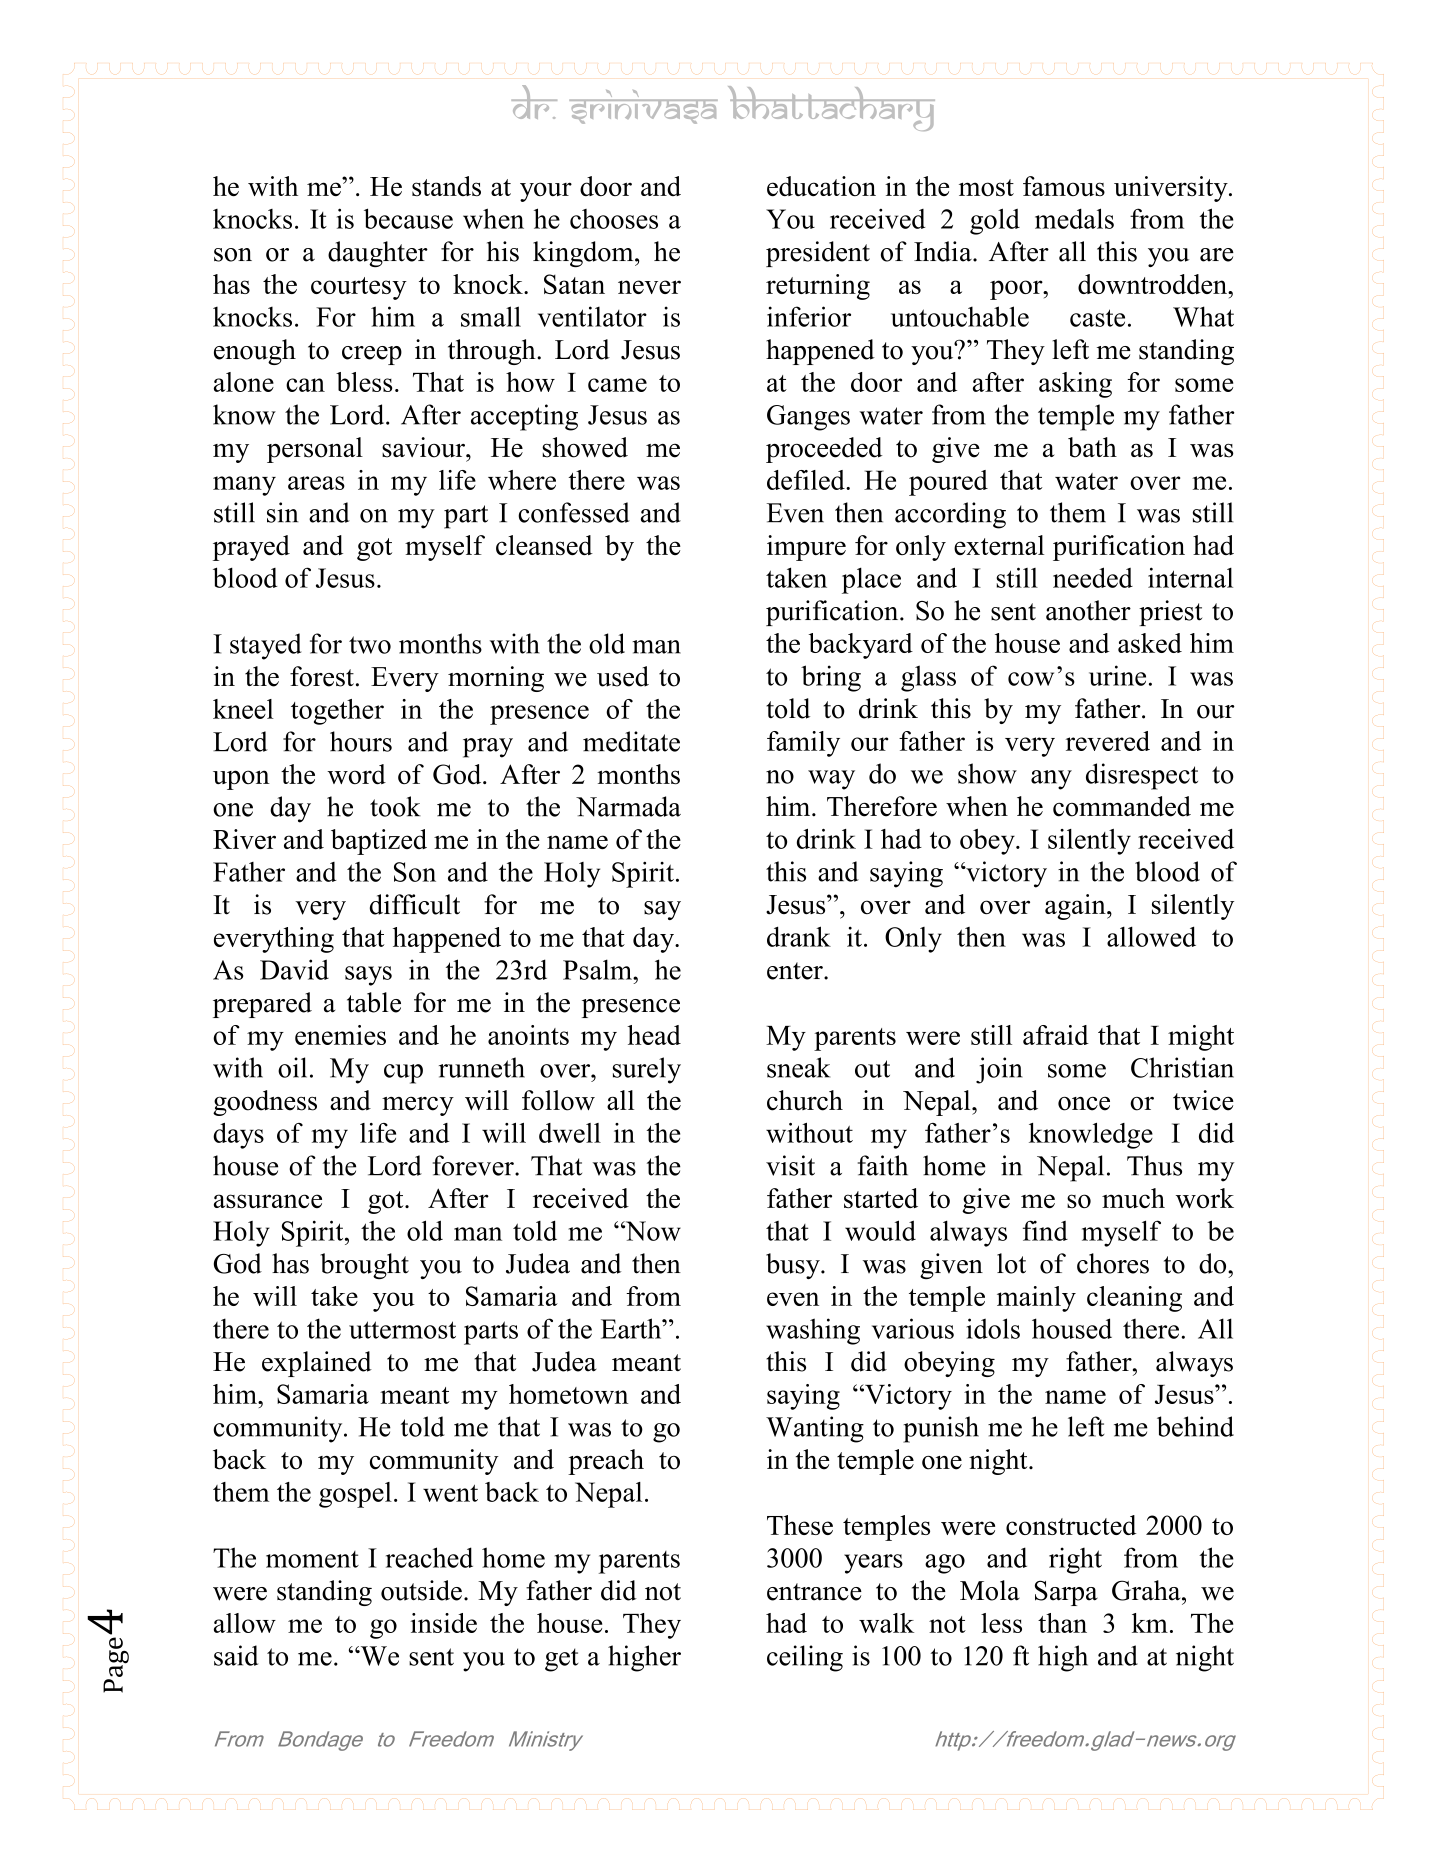 The height and width of the image is (1873, 1447). I want to click on brought, so click(364, 1266).
